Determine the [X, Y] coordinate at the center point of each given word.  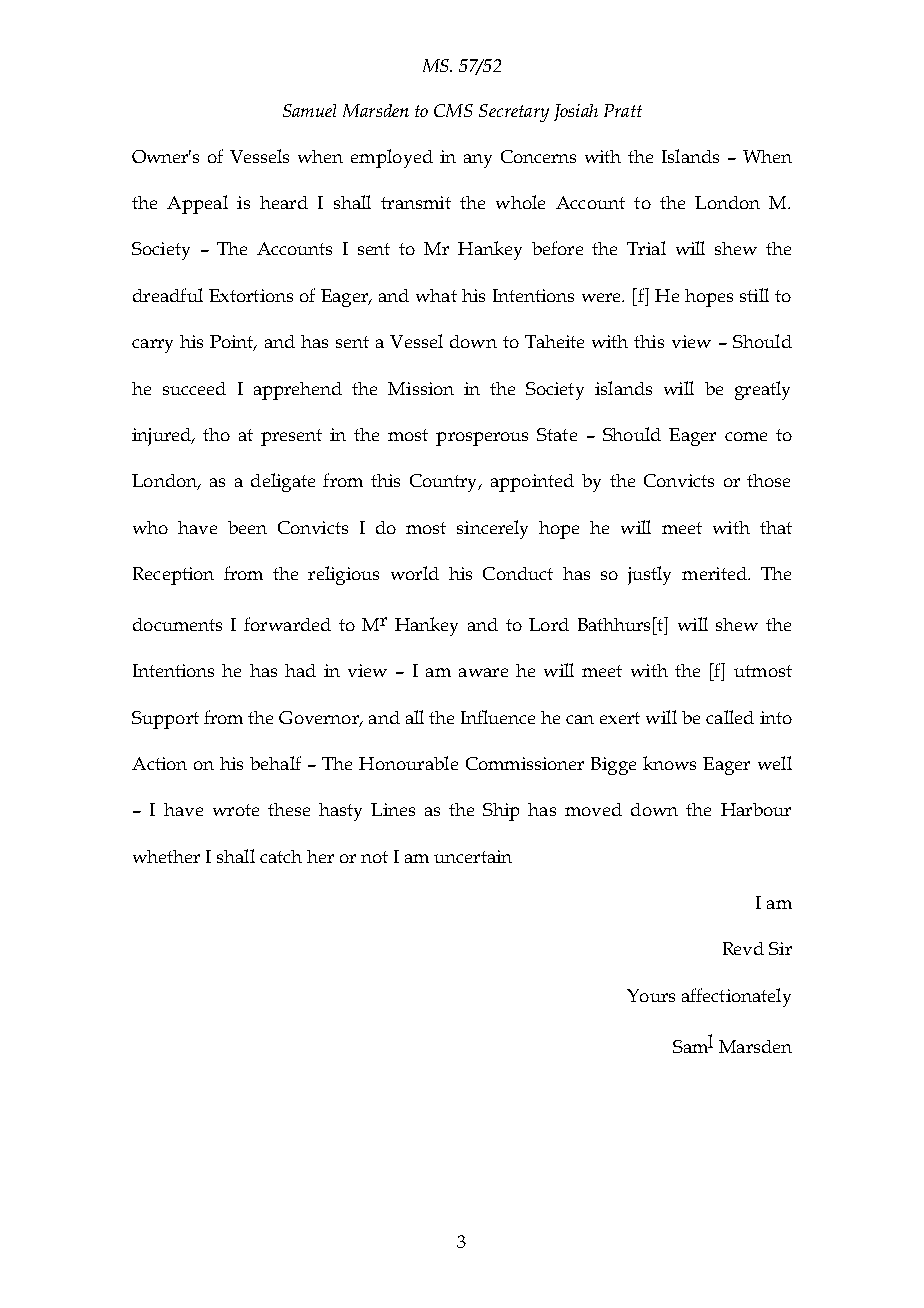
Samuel [309, 110]
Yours [651, 995]
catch [281, 856]
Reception [173, 576]
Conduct [518, 573]
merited [715, 573]
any [478, 161]
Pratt [623, 110]
